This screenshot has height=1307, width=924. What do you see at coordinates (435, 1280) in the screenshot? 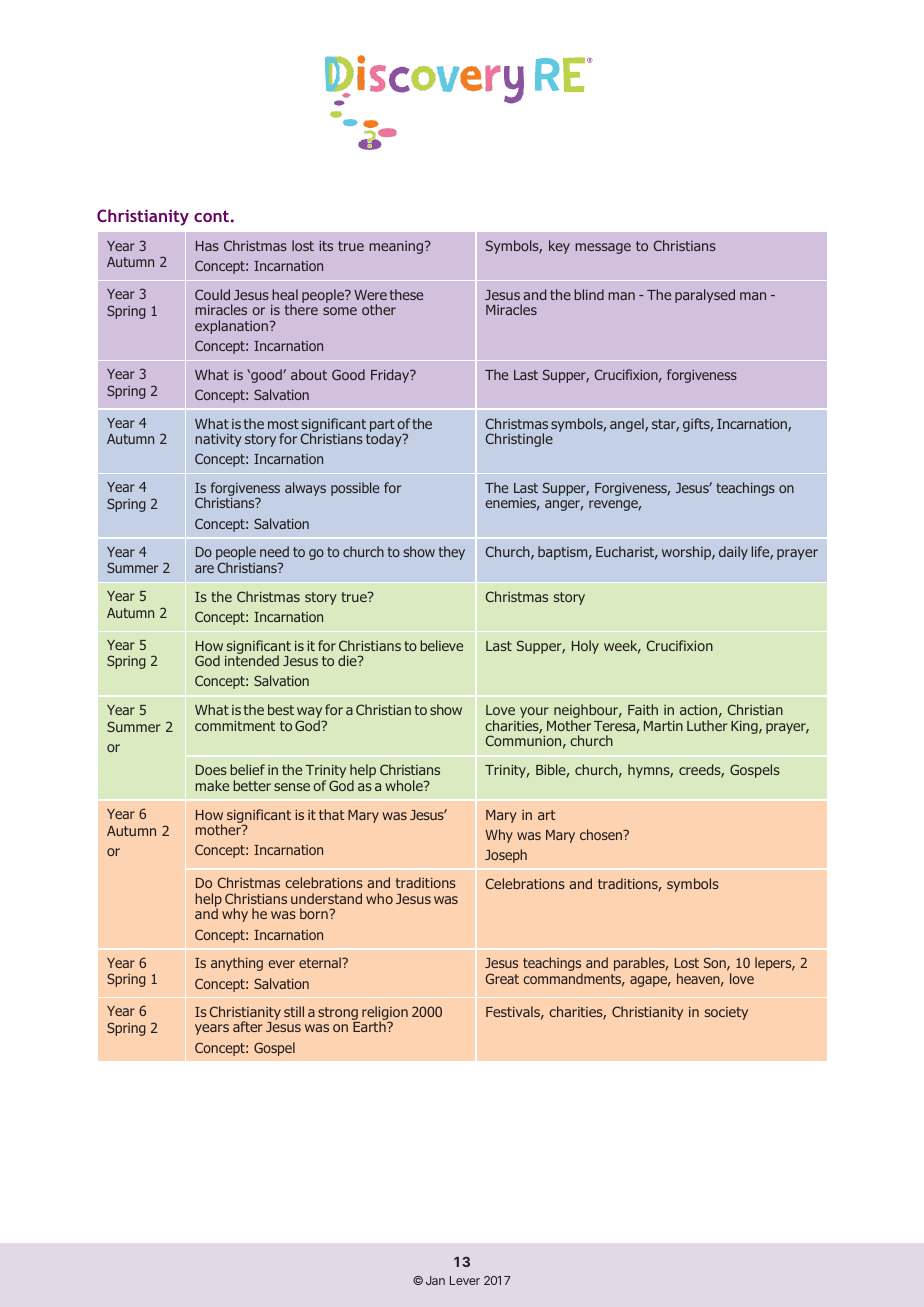
I see `Jan` at bounding box center [435, 1280].
